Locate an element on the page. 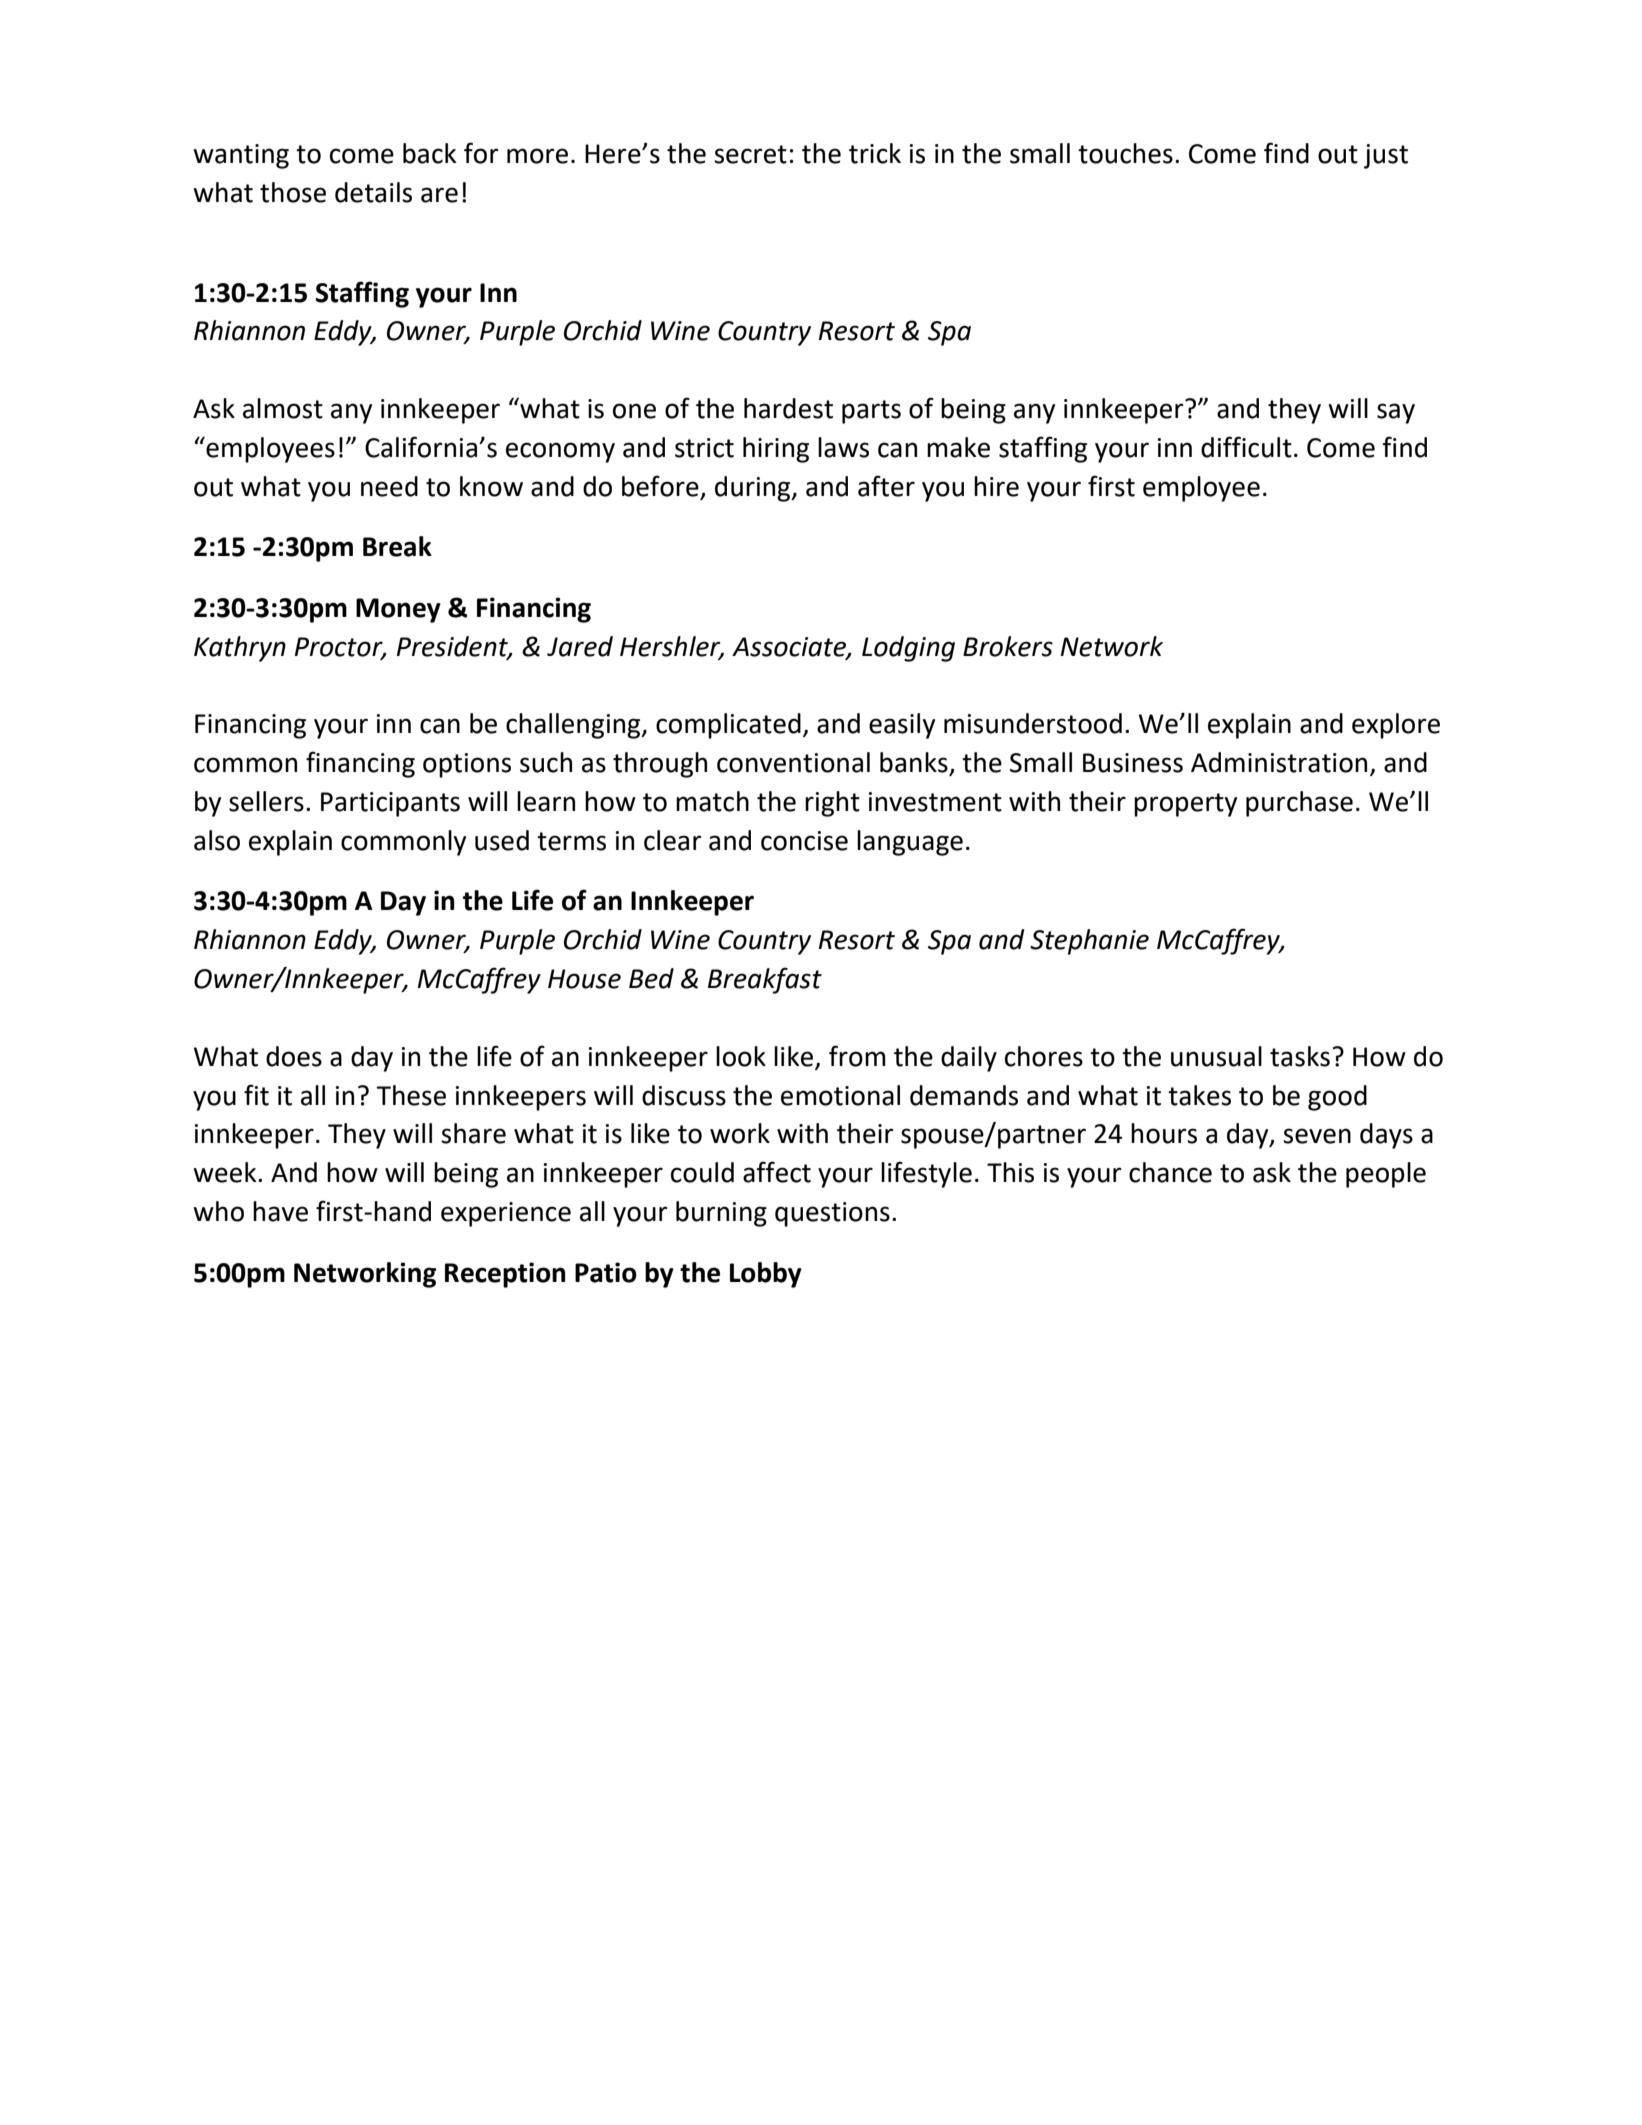 The image size is (1642, 2125). have is located at coordinates (280, 1211).
